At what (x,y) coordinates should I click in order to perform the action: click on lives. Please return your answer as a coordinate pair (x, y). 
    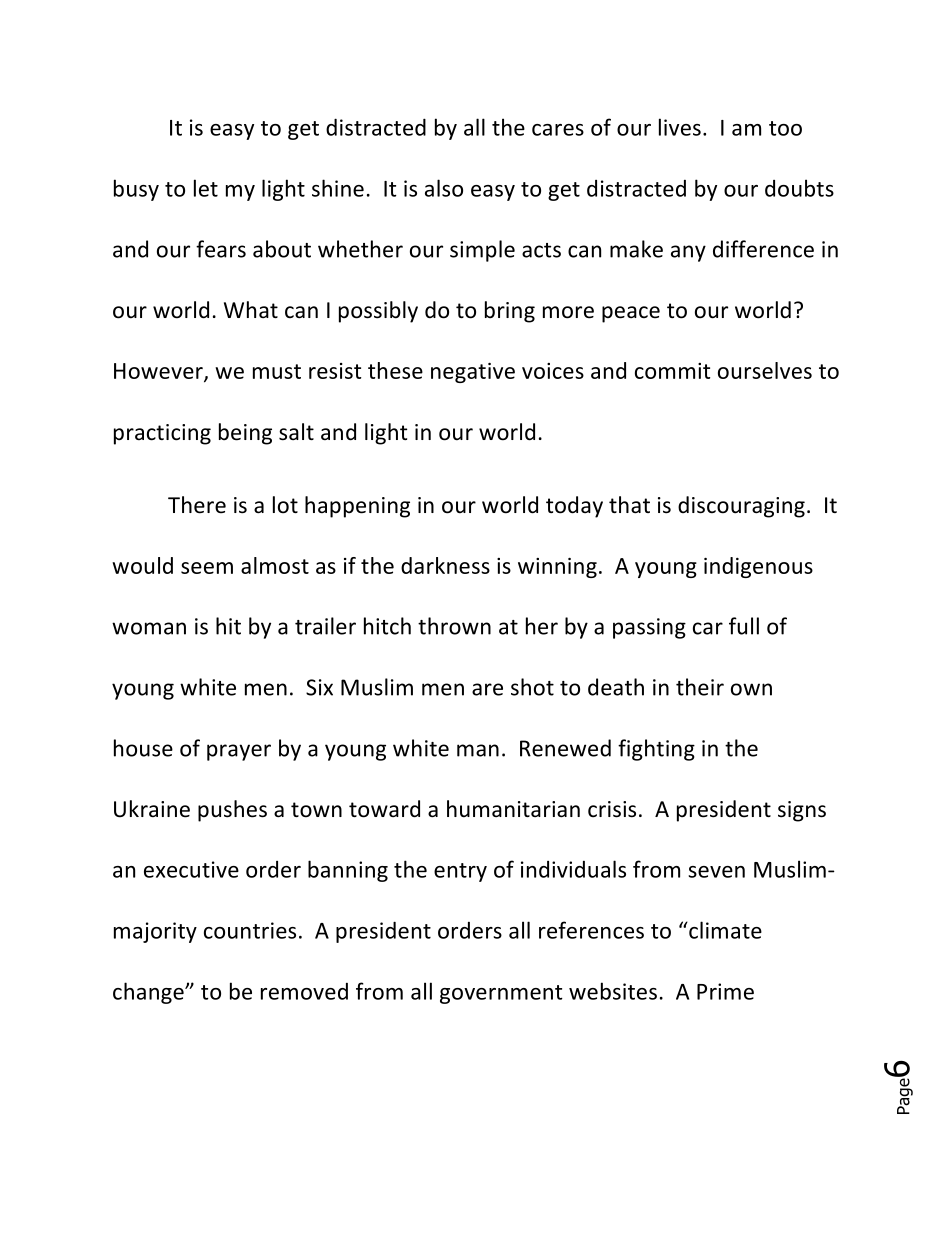
    Looking at the image, I should click on (680, 127).
